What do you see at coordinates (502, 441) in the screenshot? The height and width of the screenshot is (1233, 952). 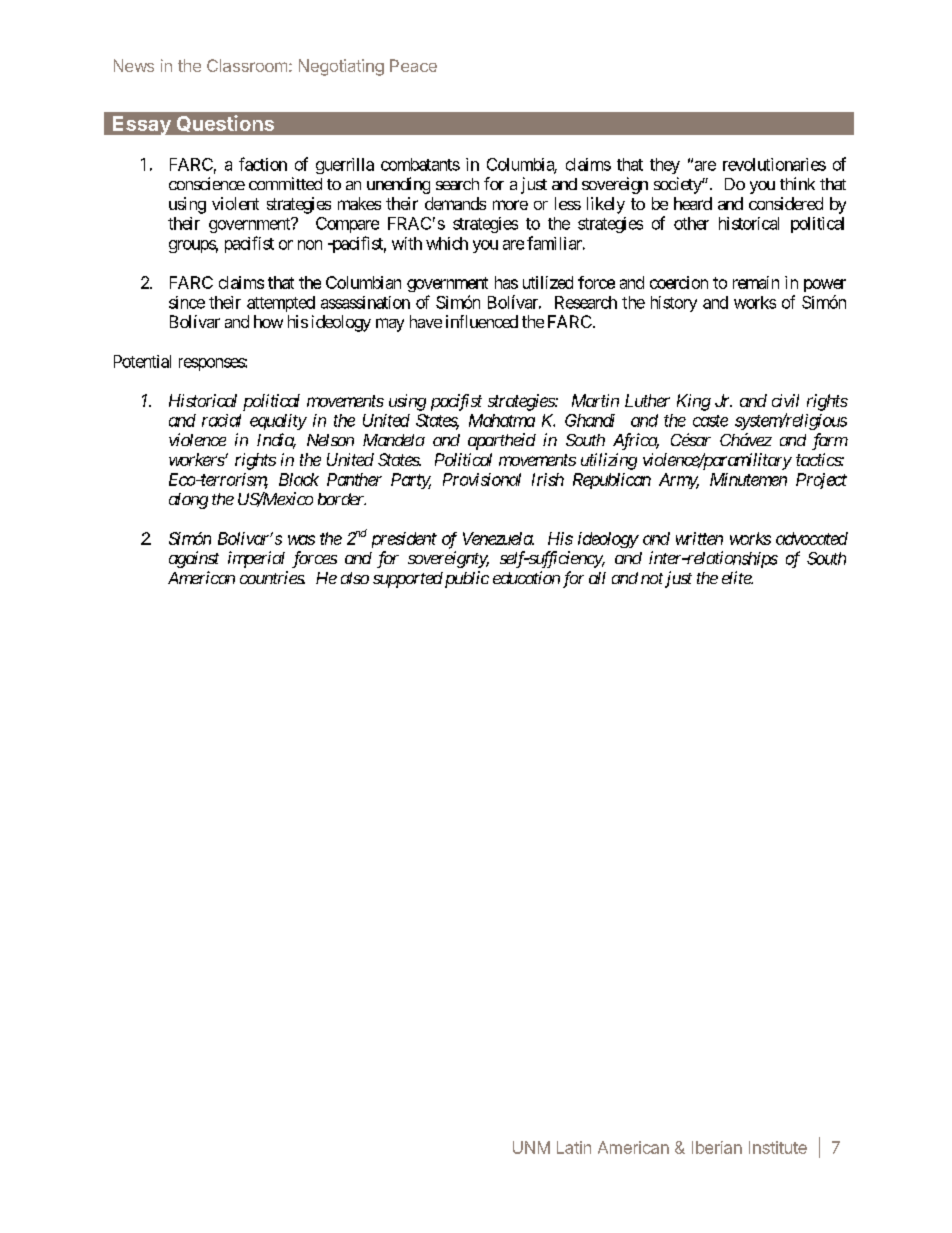 I see `apartheid` at bounding box center [502, 441].
